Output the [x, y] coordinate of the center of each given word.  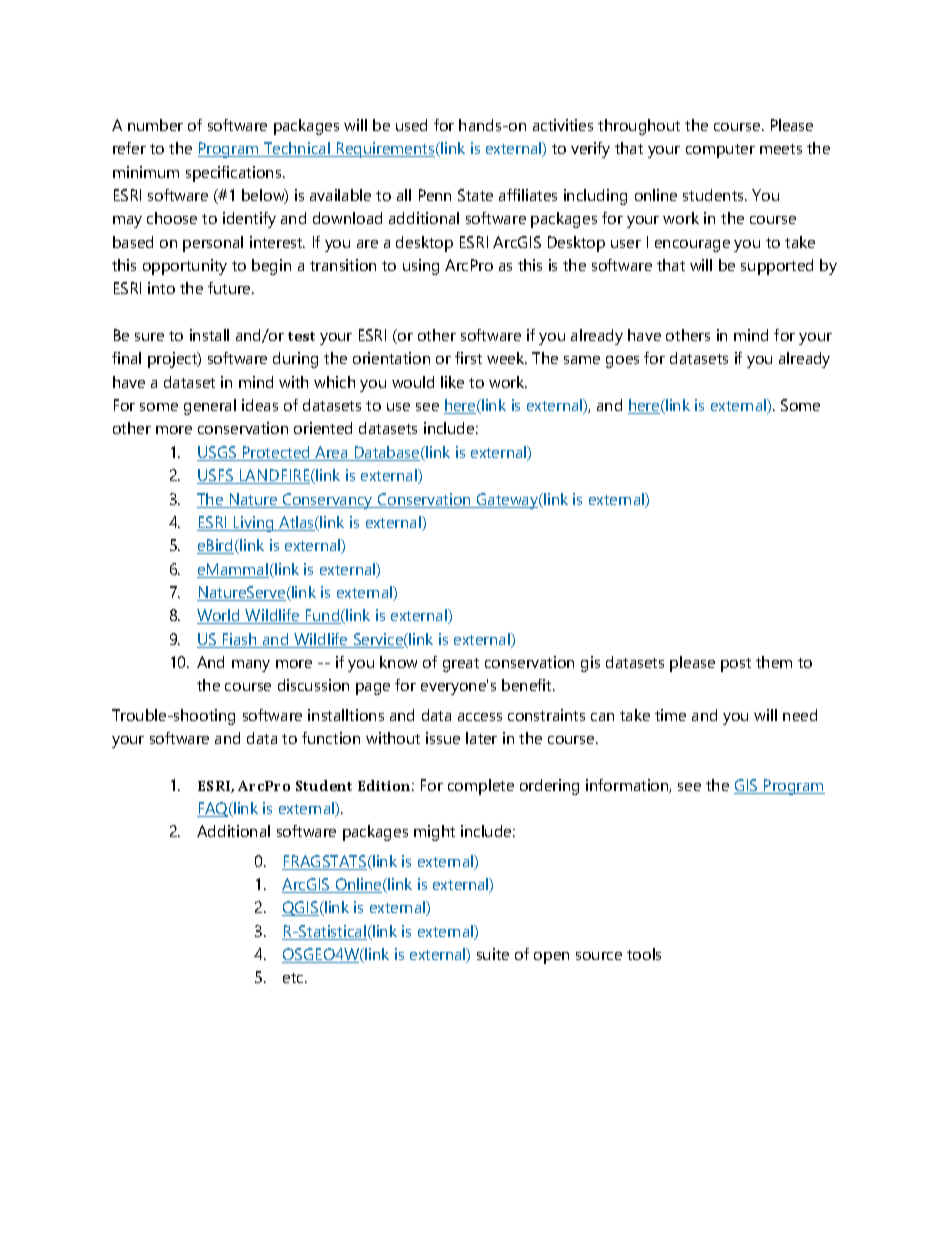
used [411, 125]
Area [331, 453]
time [670, 715]
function [331, 738]
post [736, 665]
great [461, 665]
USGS [218, 453]
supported [777, 267]
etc [294, 978]
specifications [235, 174]
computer [720, 151]
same [582, 360]
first [468, 358]
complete [481, 787]
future [230, 288]
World [219, 616]
